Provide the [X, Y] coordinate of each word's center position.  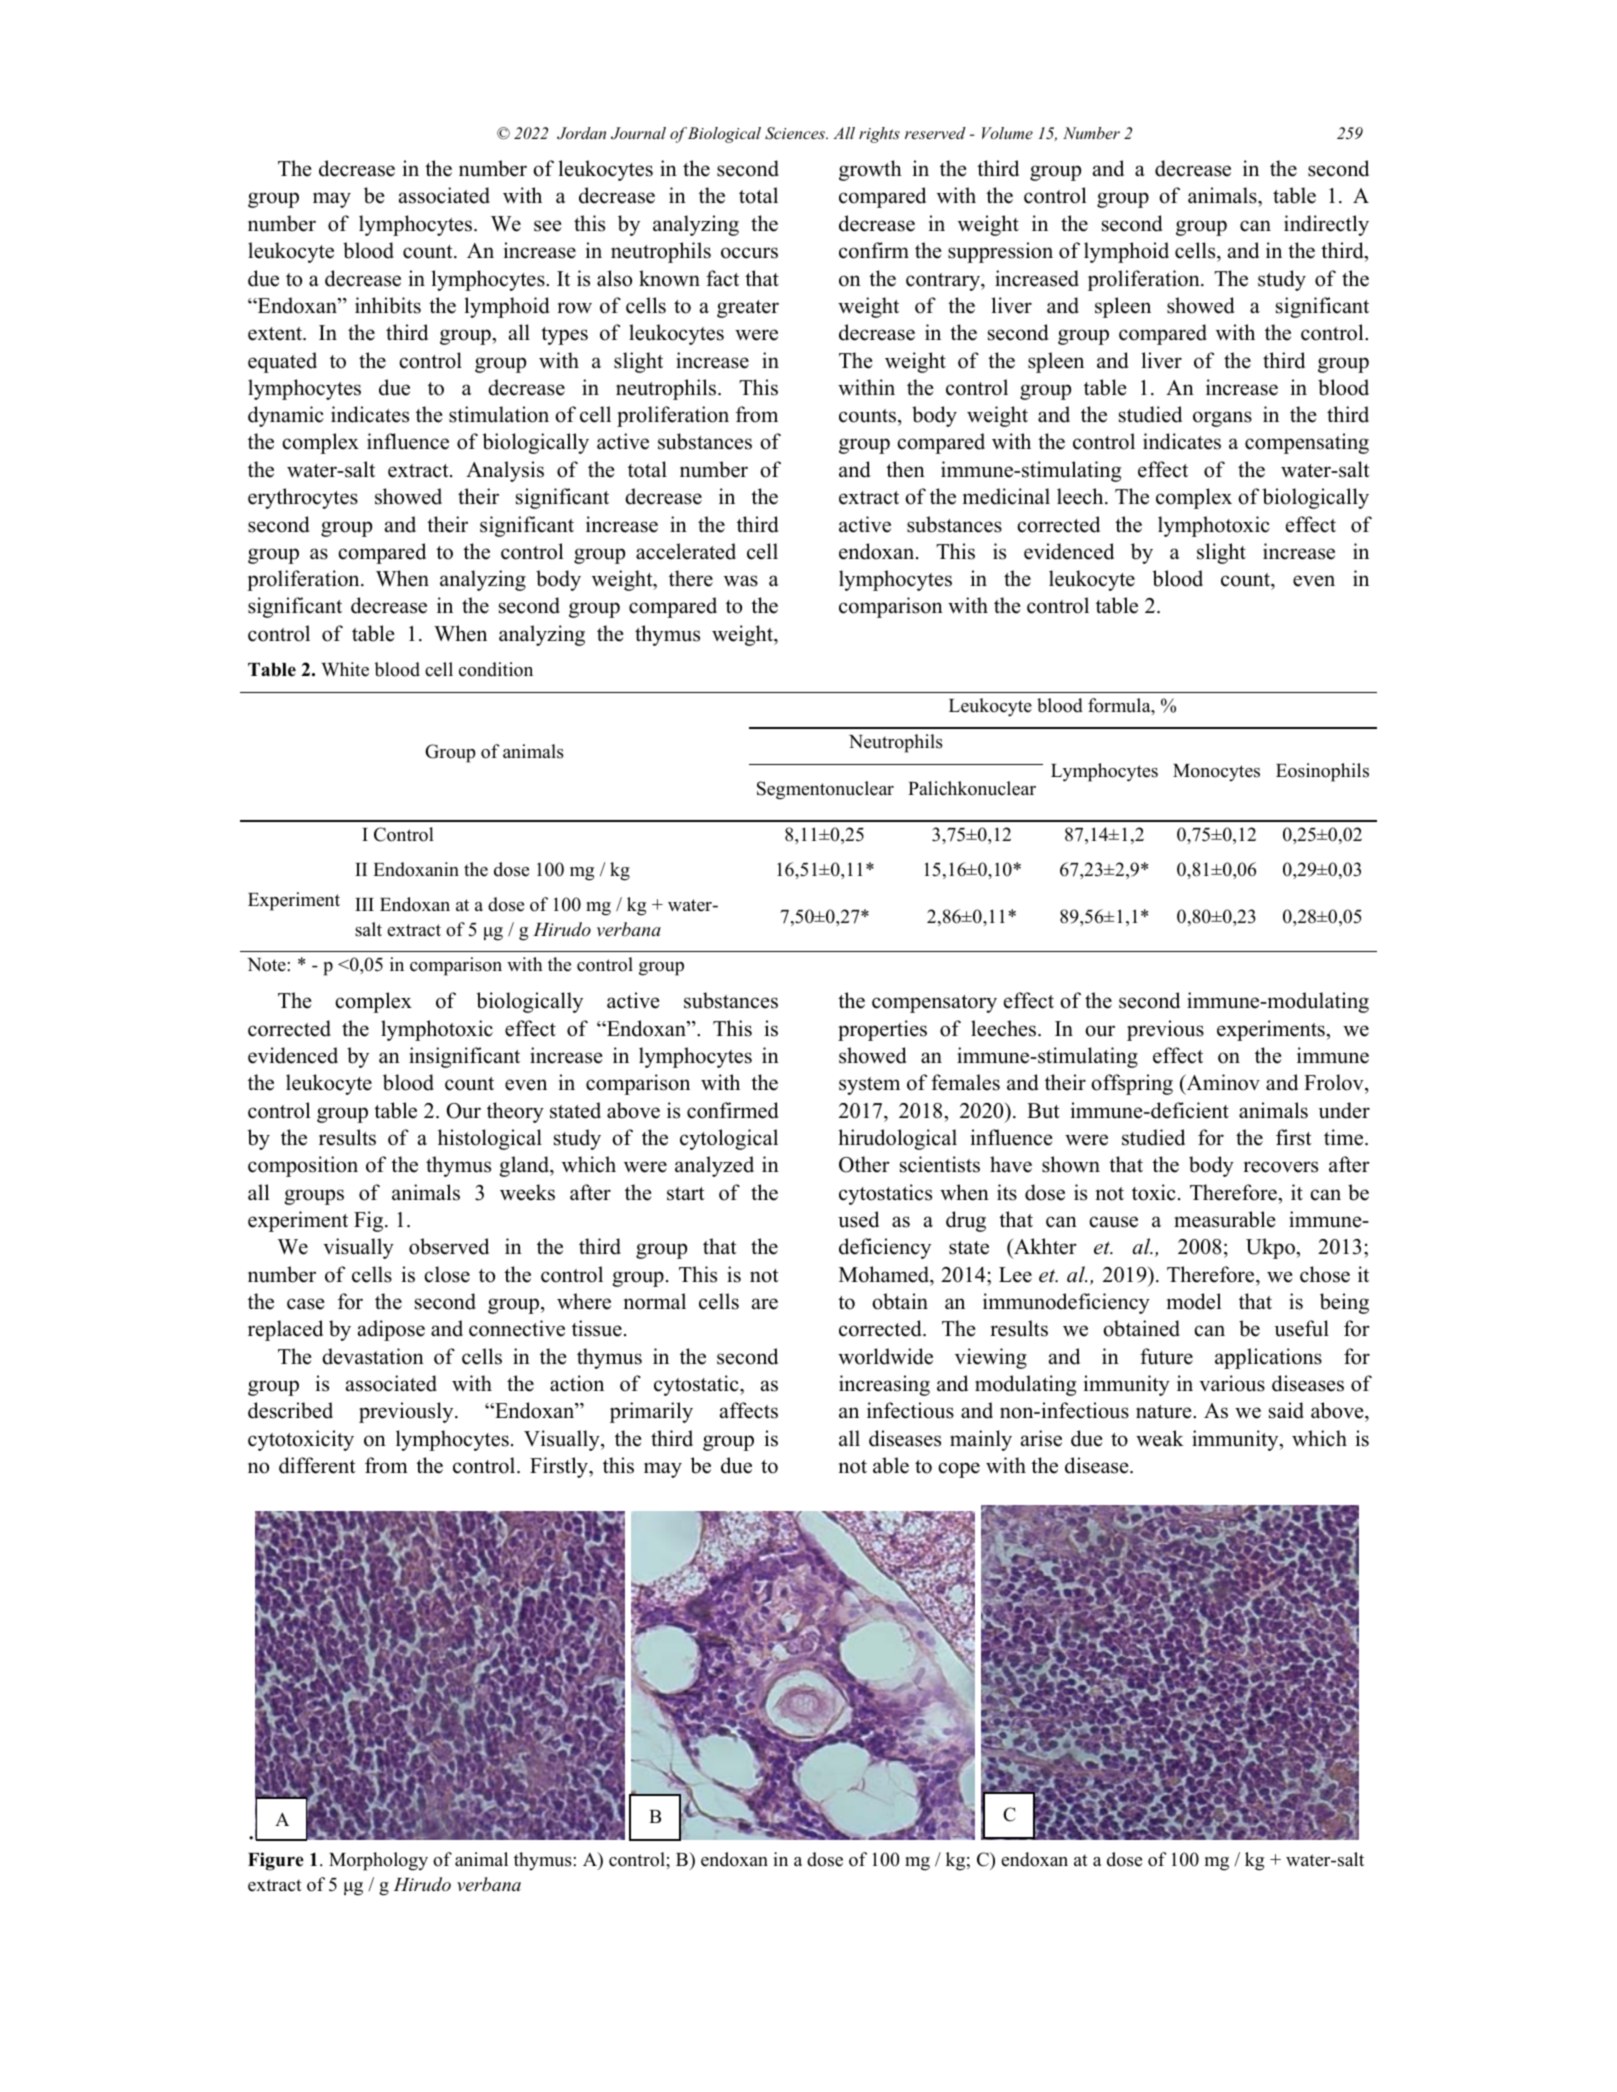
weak [1160, 1438]
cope [959, 1470]
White [345, 669]
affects [749, 1410]
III [364, 904]
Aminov [1222, 1084]
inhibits [388, 305]
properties [882, 1030]
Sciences [796, 133]
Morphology [378, 1861]
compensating [1307, 443]
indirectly [1326, 225]
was [741, 581]
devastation [373, 1356]
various [1232, 1383]
